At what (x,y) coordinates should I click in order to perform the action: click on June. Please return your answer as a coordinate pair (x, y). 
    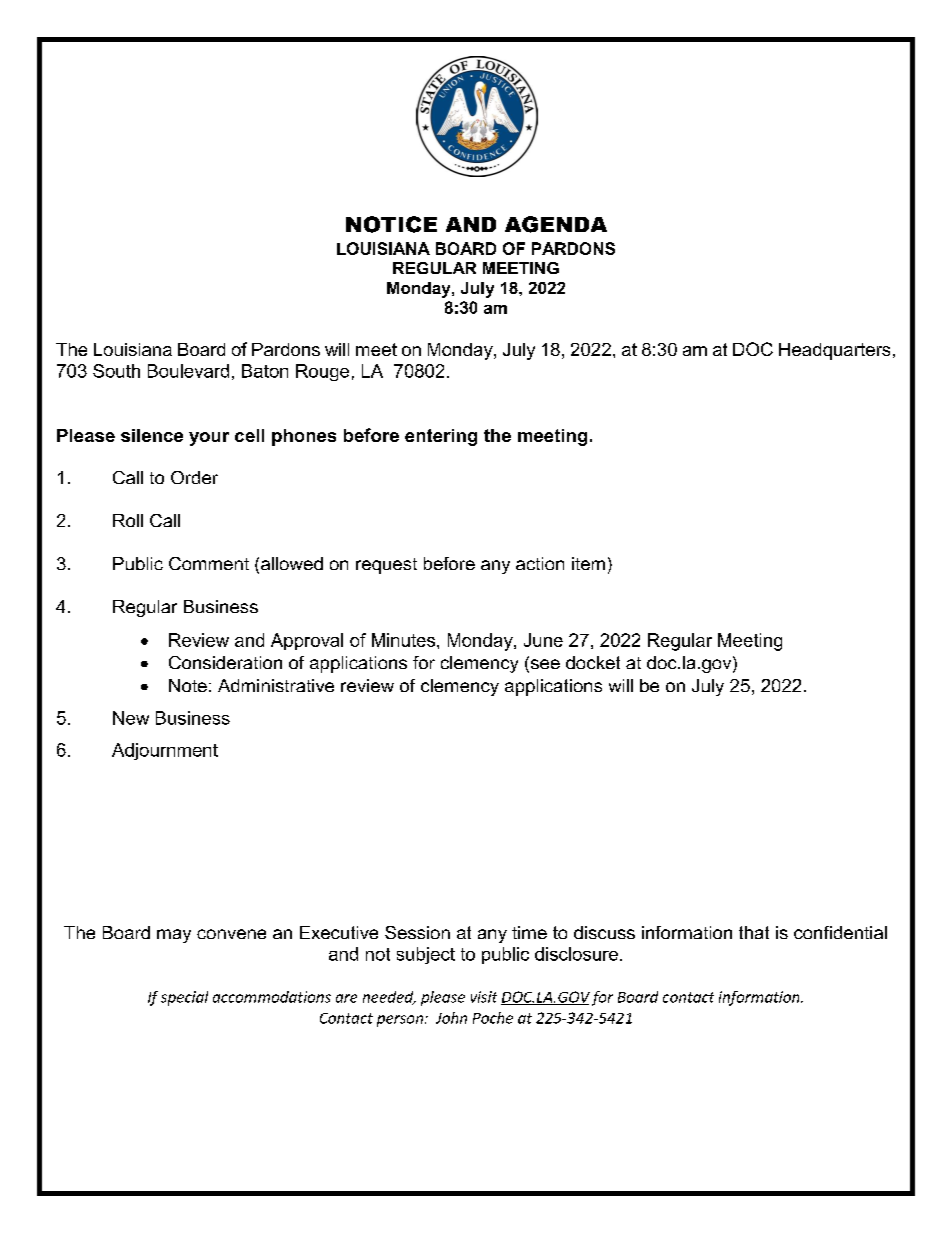
    Looking at the image, I should click on (543, 640).
